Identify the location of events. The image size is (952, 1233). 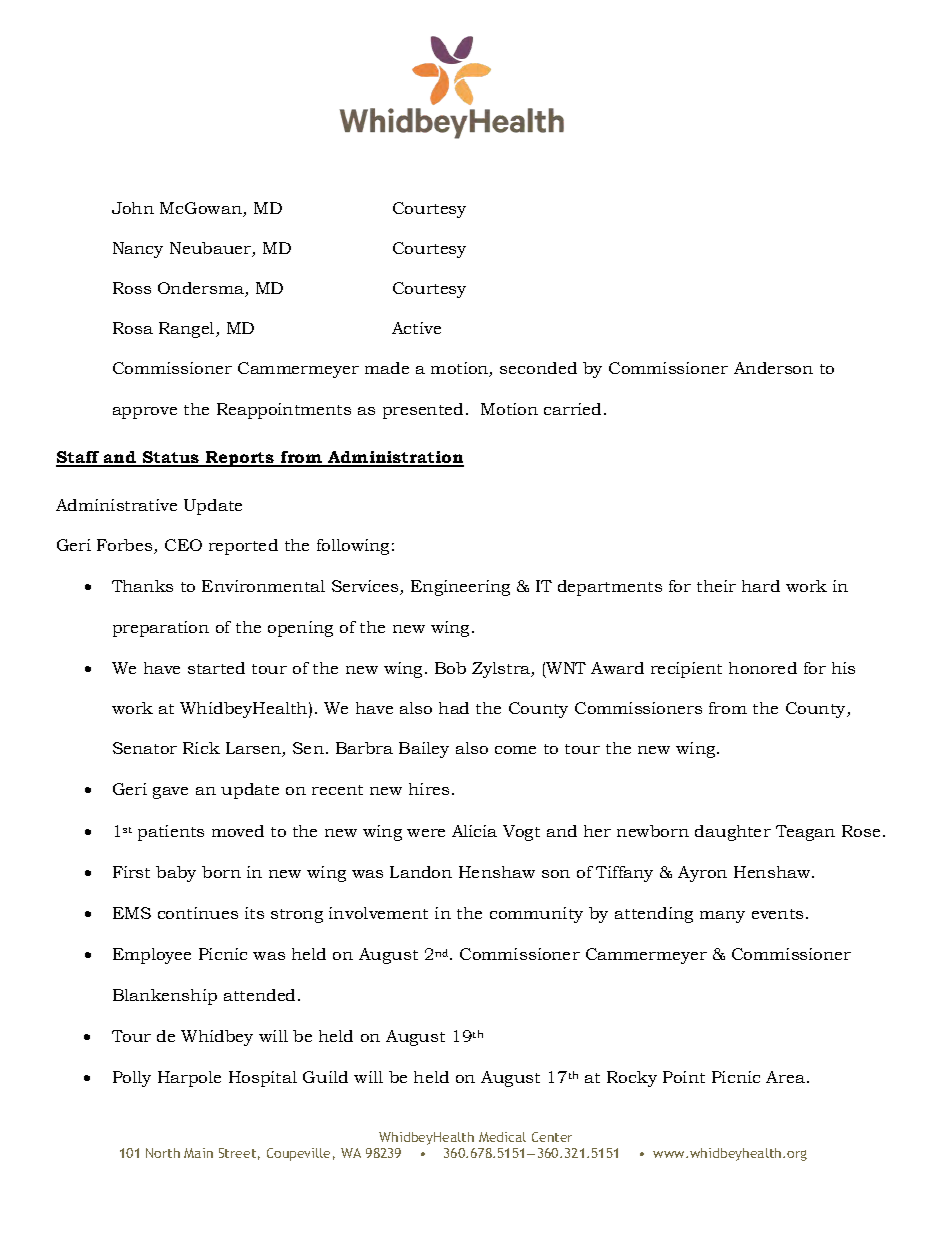
(777, 914).
